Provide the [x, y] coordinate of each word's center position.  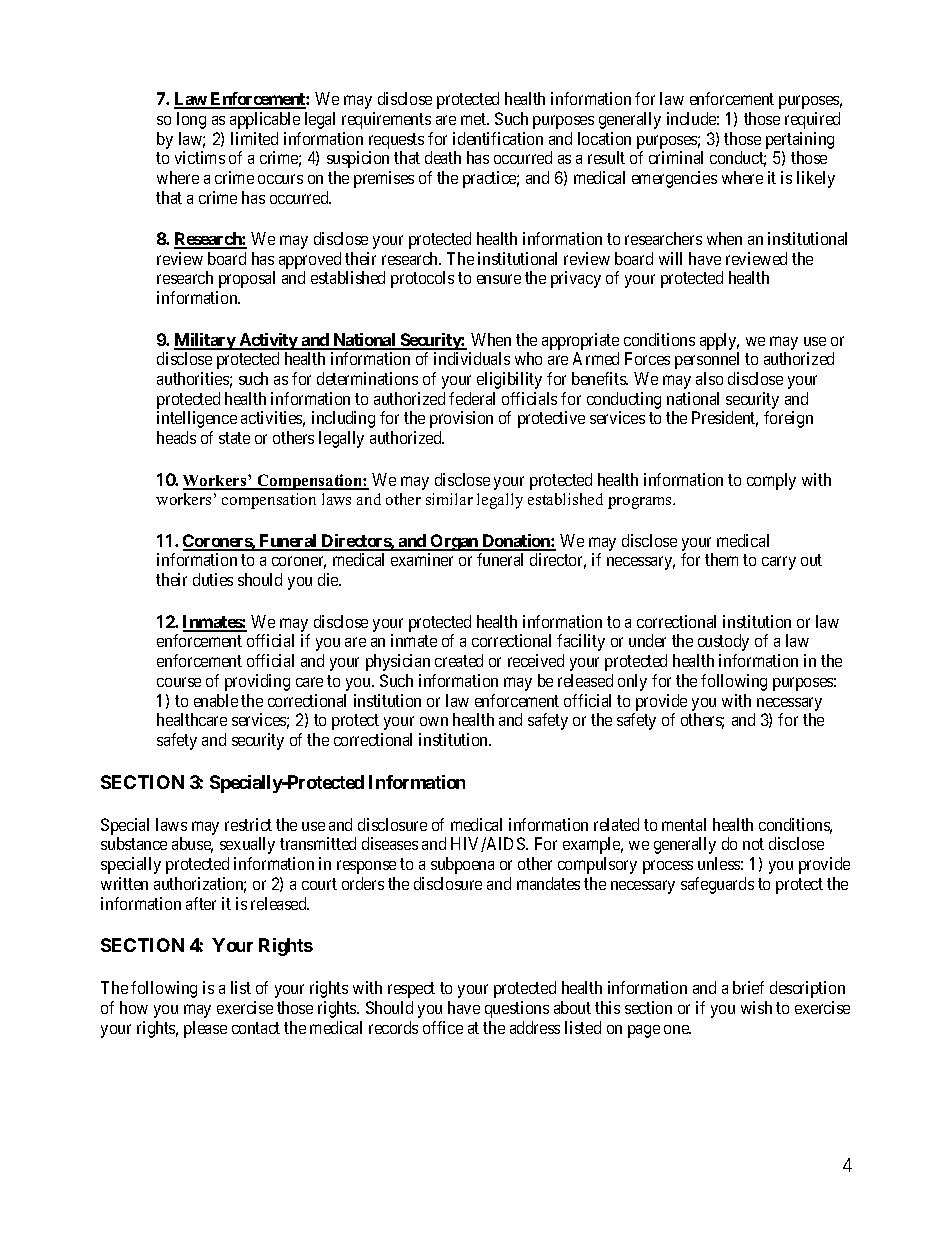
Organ [455, 542]
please [205, 1029]
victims [200, 157]
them [721, 559]
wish [756, 1007]
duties [213, 579]
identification [498, 138]
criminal [676, 157]
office [443, 1027]
